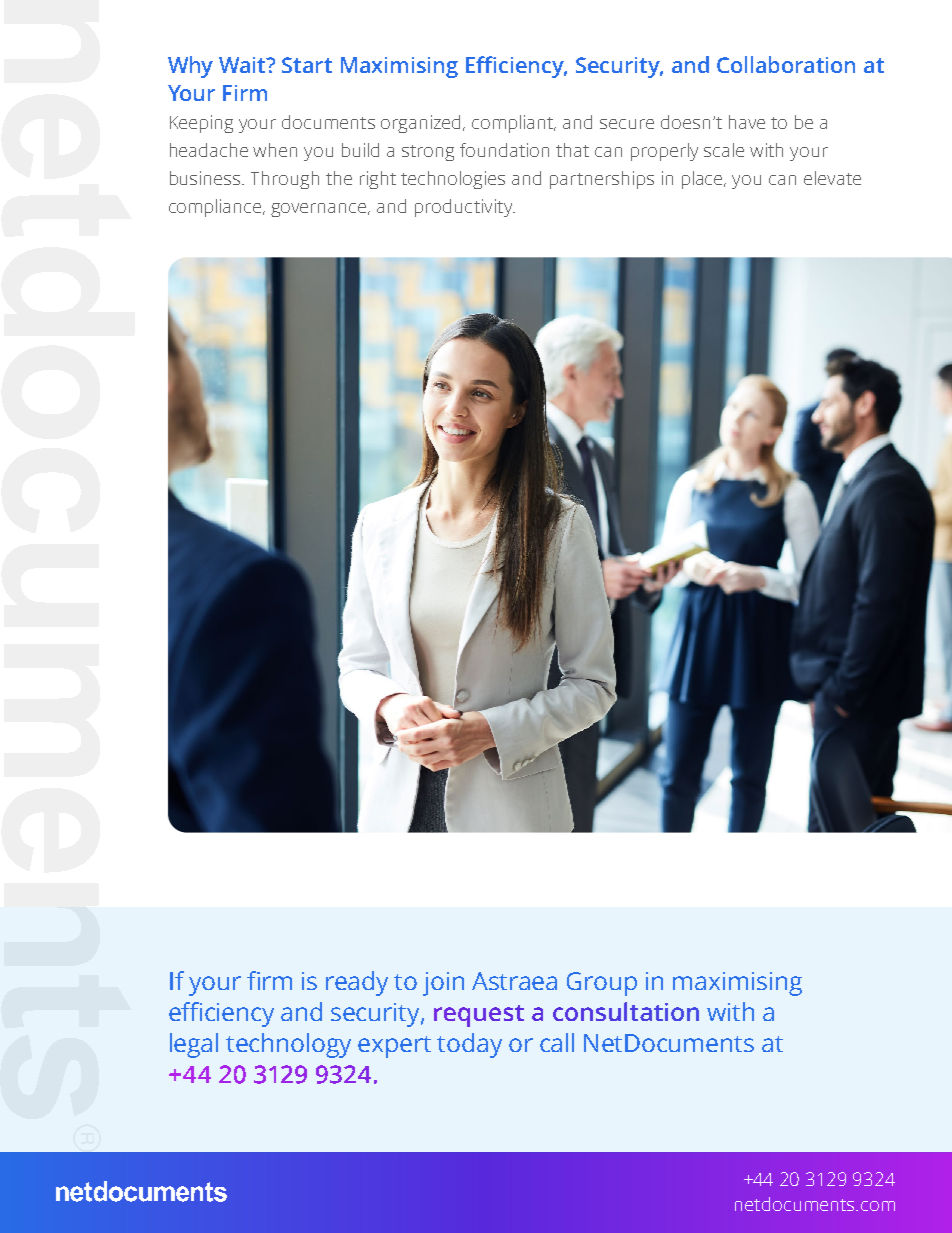  Describe the element at coordinates (514, 124) in the image. I see `compliant` at that location.
